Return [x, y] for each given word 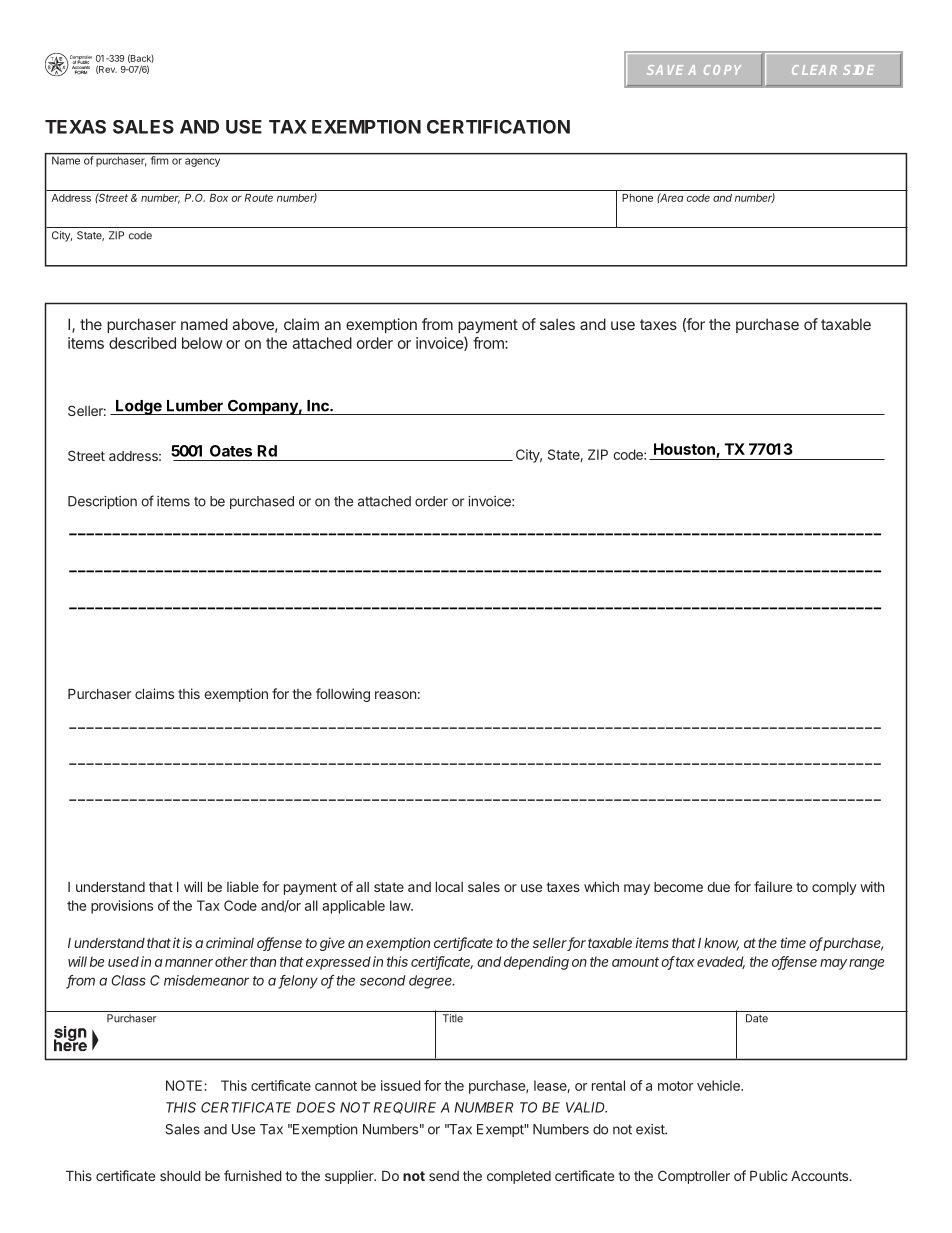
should [180, 1176]
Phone [637, 198]
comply [834, 888]
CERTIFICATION [498, 127]
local [449, 887]
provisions [122, 907]
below [202, 343]
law [401, 905]
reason [395, 695]
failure [773, 886]
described [142, 343]
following [343, 695]
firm [159, 159]
